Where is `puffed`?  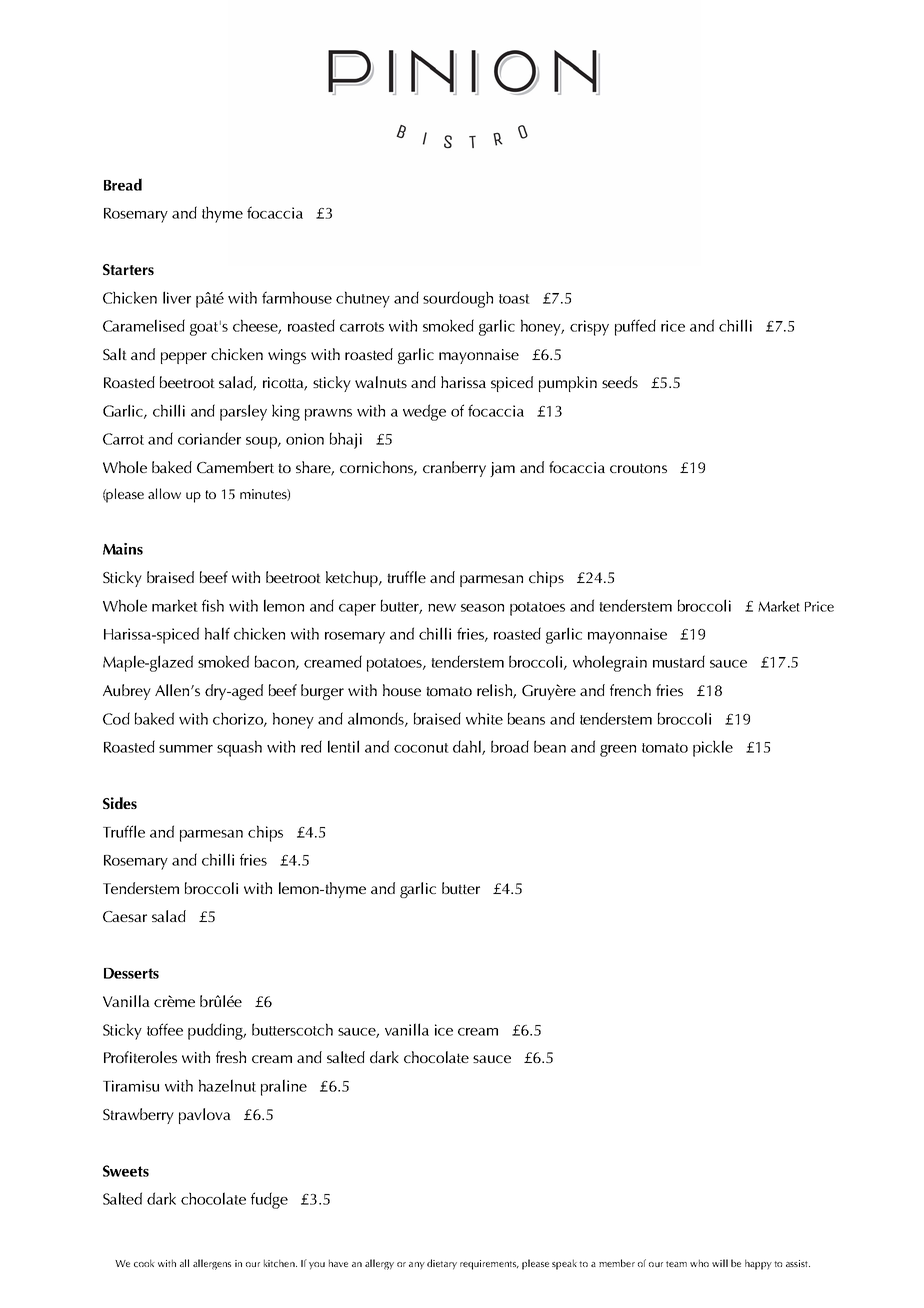 puffed is located at coordinates (635, 327).
